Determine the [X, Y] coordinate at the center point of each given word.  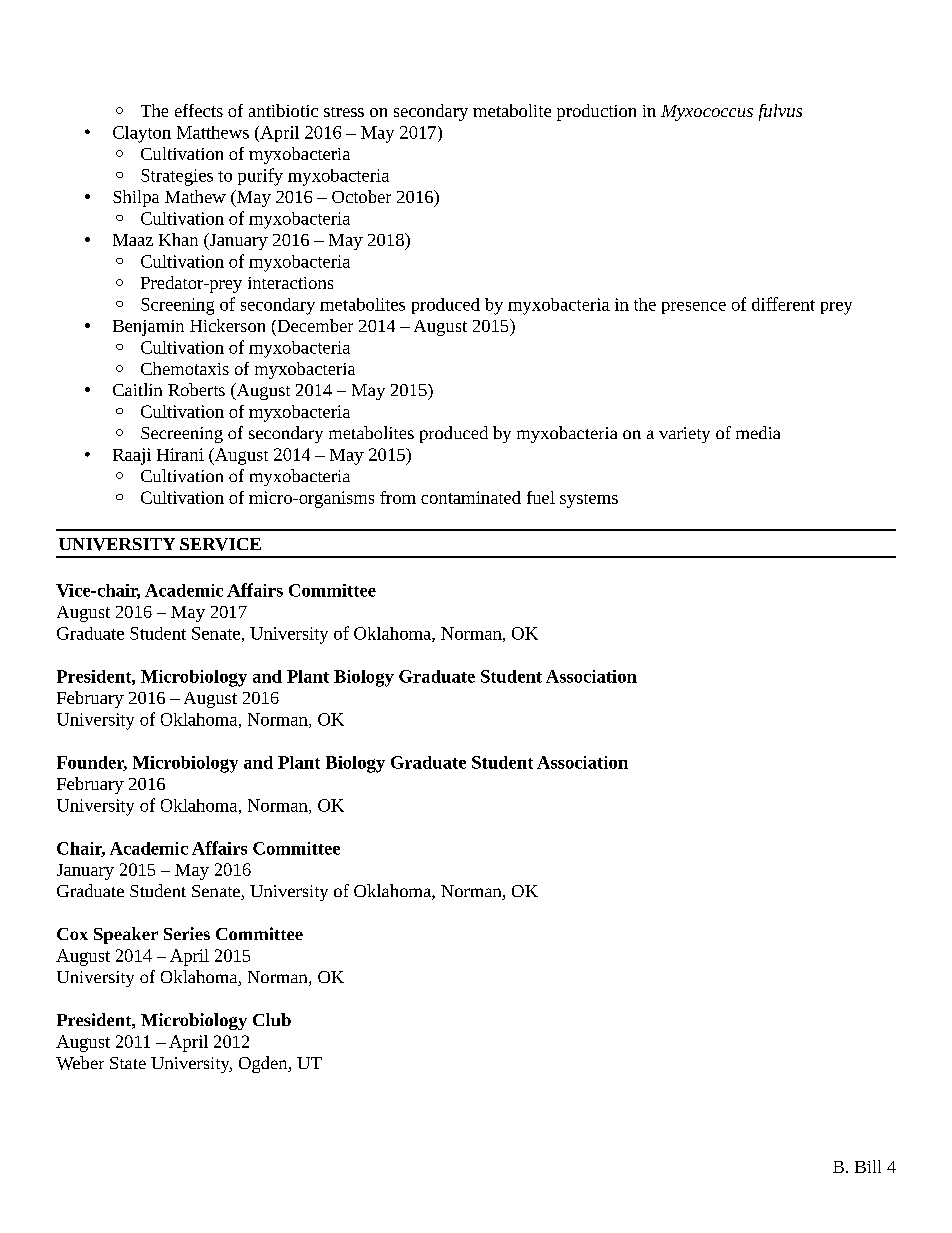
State [128, 1063]
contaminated [471, 497]
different [783, 304]
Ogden [264, 1064]
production [596, 112]
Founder [92, 763]
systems [589, 501]
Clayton [142, 134]
